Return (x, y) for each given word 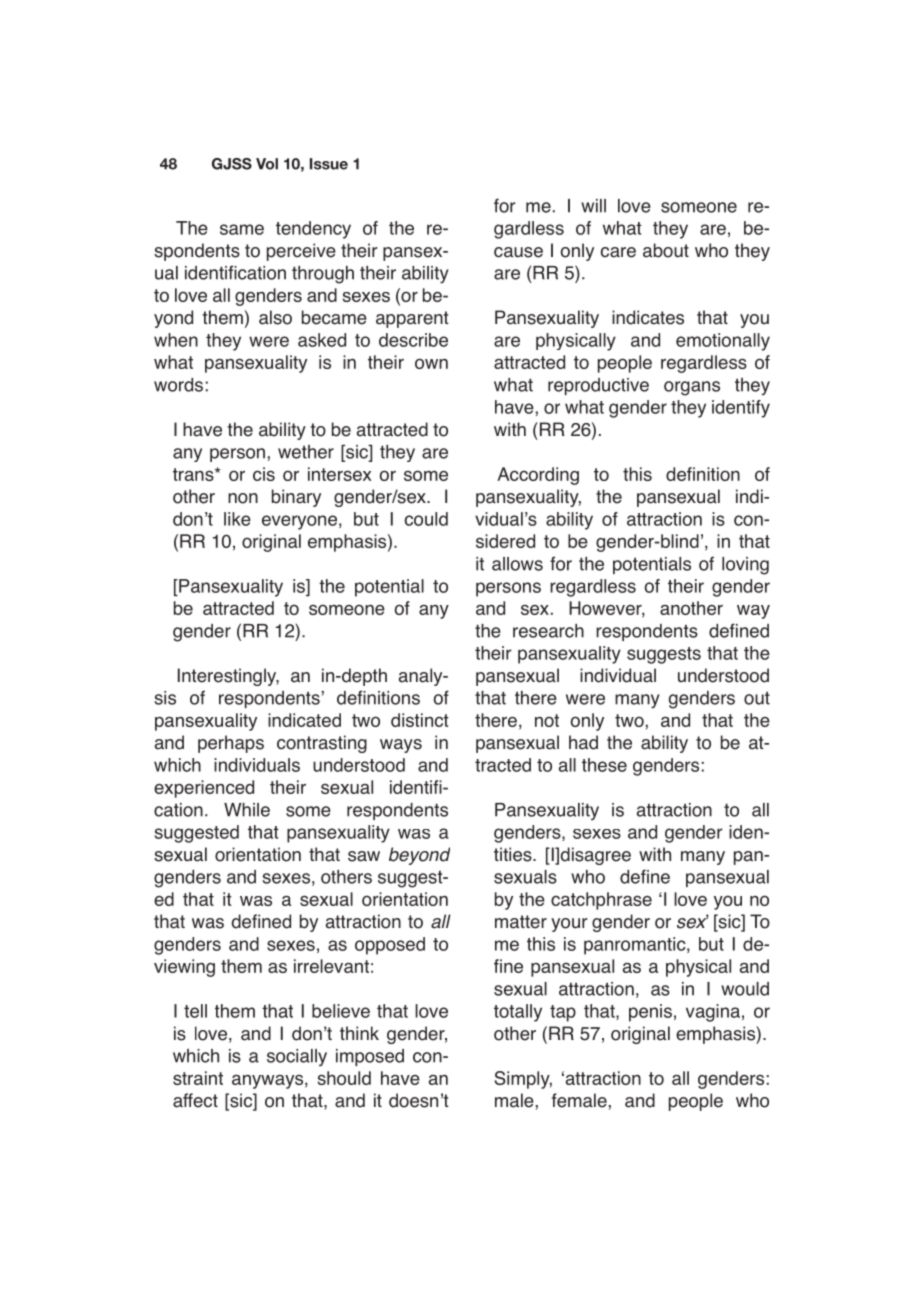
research (548, 631)
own (431, 363)
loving (745, 566)
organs (692, 388)
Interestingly (228, 677)
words (178, 385)
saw (364, 856)
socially (297, 1057)
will (593, 206)
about (666, 250)
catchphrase (601, 901)
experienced (204, 789)
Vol (267, 164)
